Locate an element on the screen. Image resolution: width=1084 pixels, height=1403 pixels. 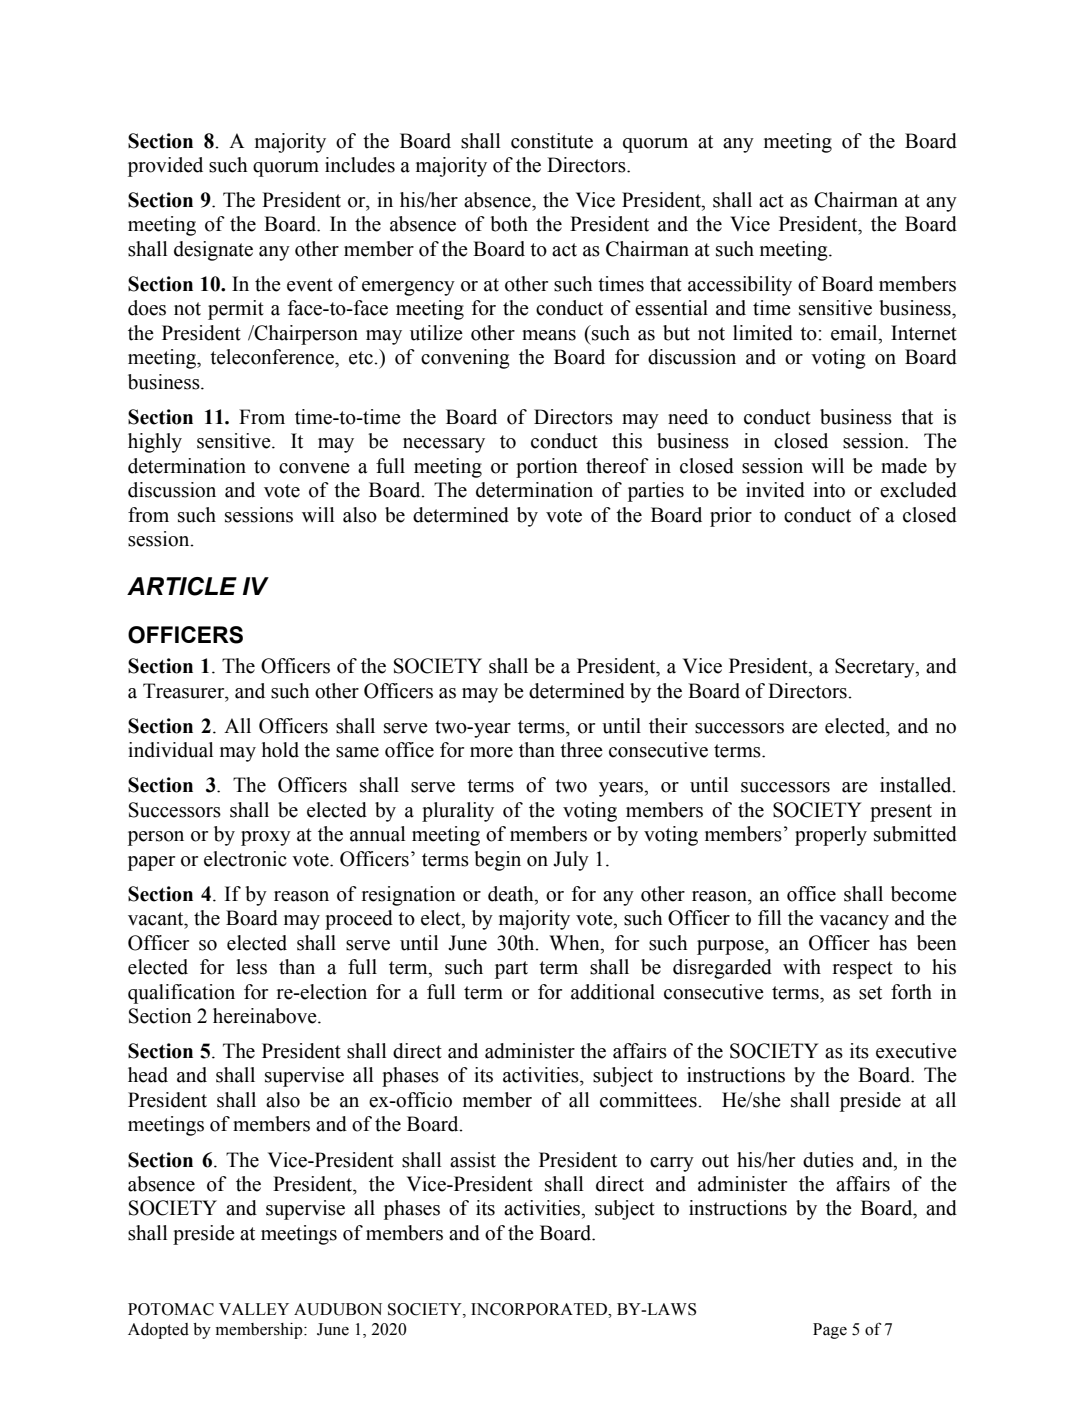
constitute is located at coordinates (552, 141).
